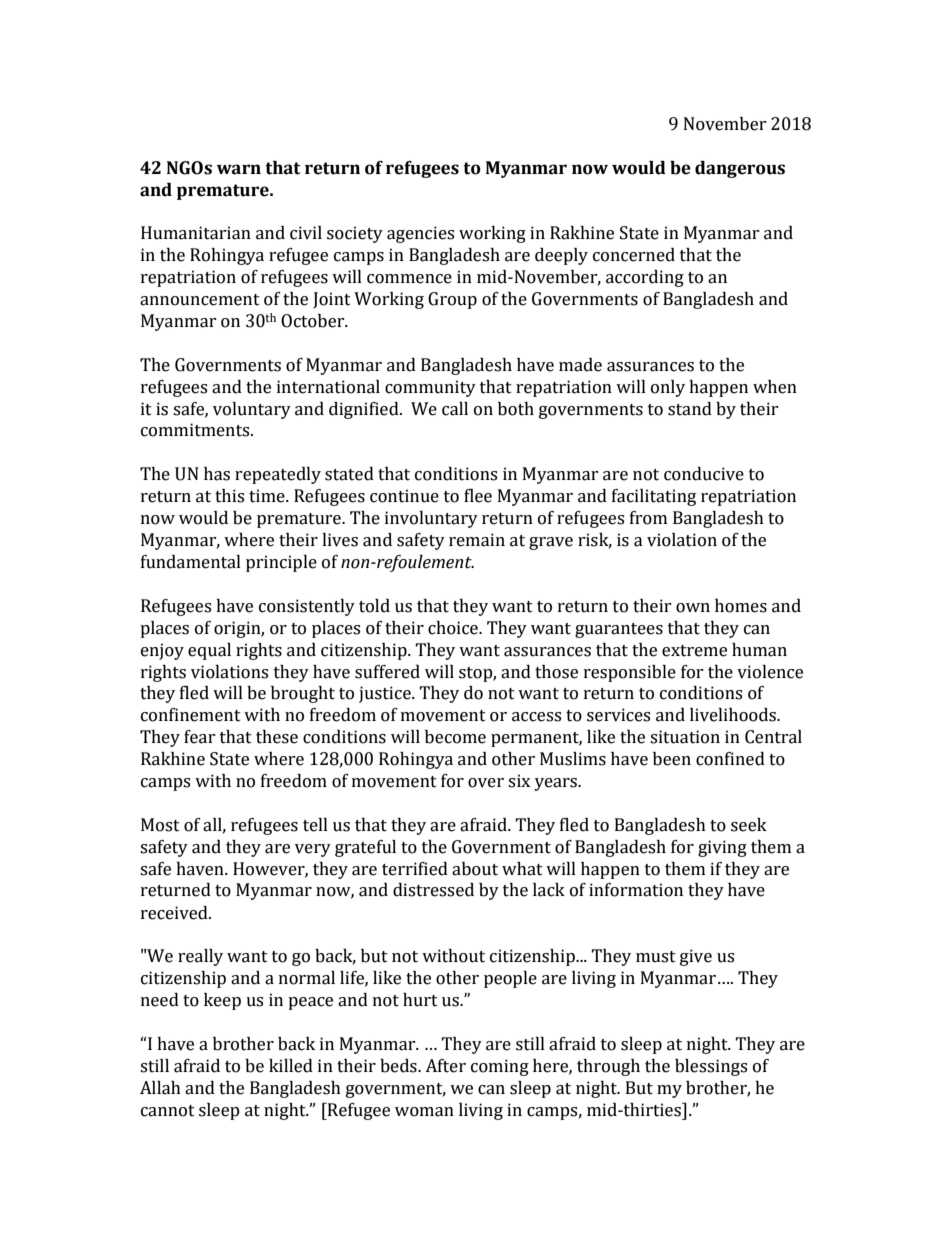  Describe the element at coordinates (445, 1066) in the screenshot. I see `After` at that location.
